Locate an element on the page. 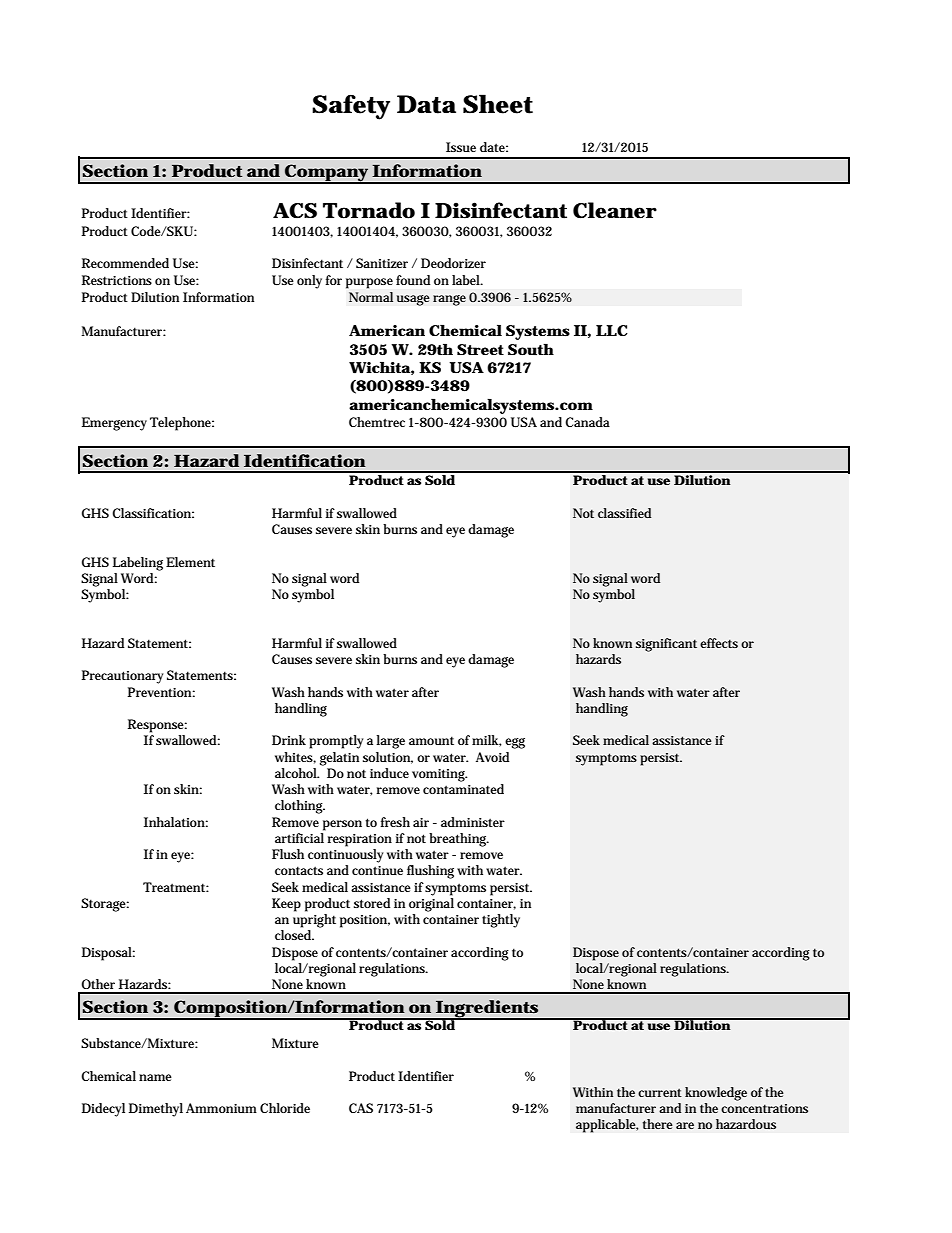 This document has height=1233, width=952. Ammonium is located at coordinates (221, 1108).
